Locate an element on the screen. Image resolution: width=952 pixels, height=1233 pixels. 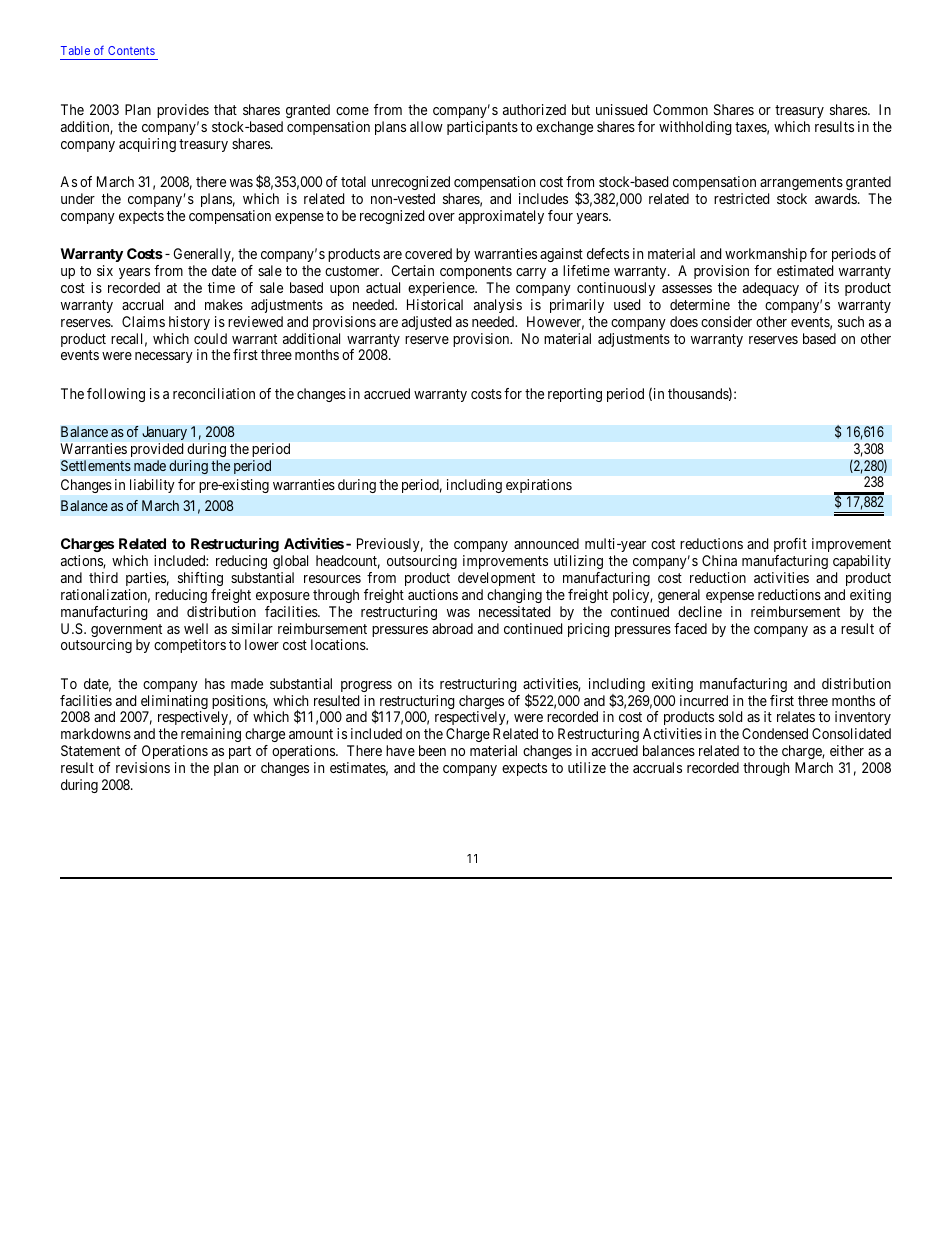
profit is located at coordinates (790, 545).
